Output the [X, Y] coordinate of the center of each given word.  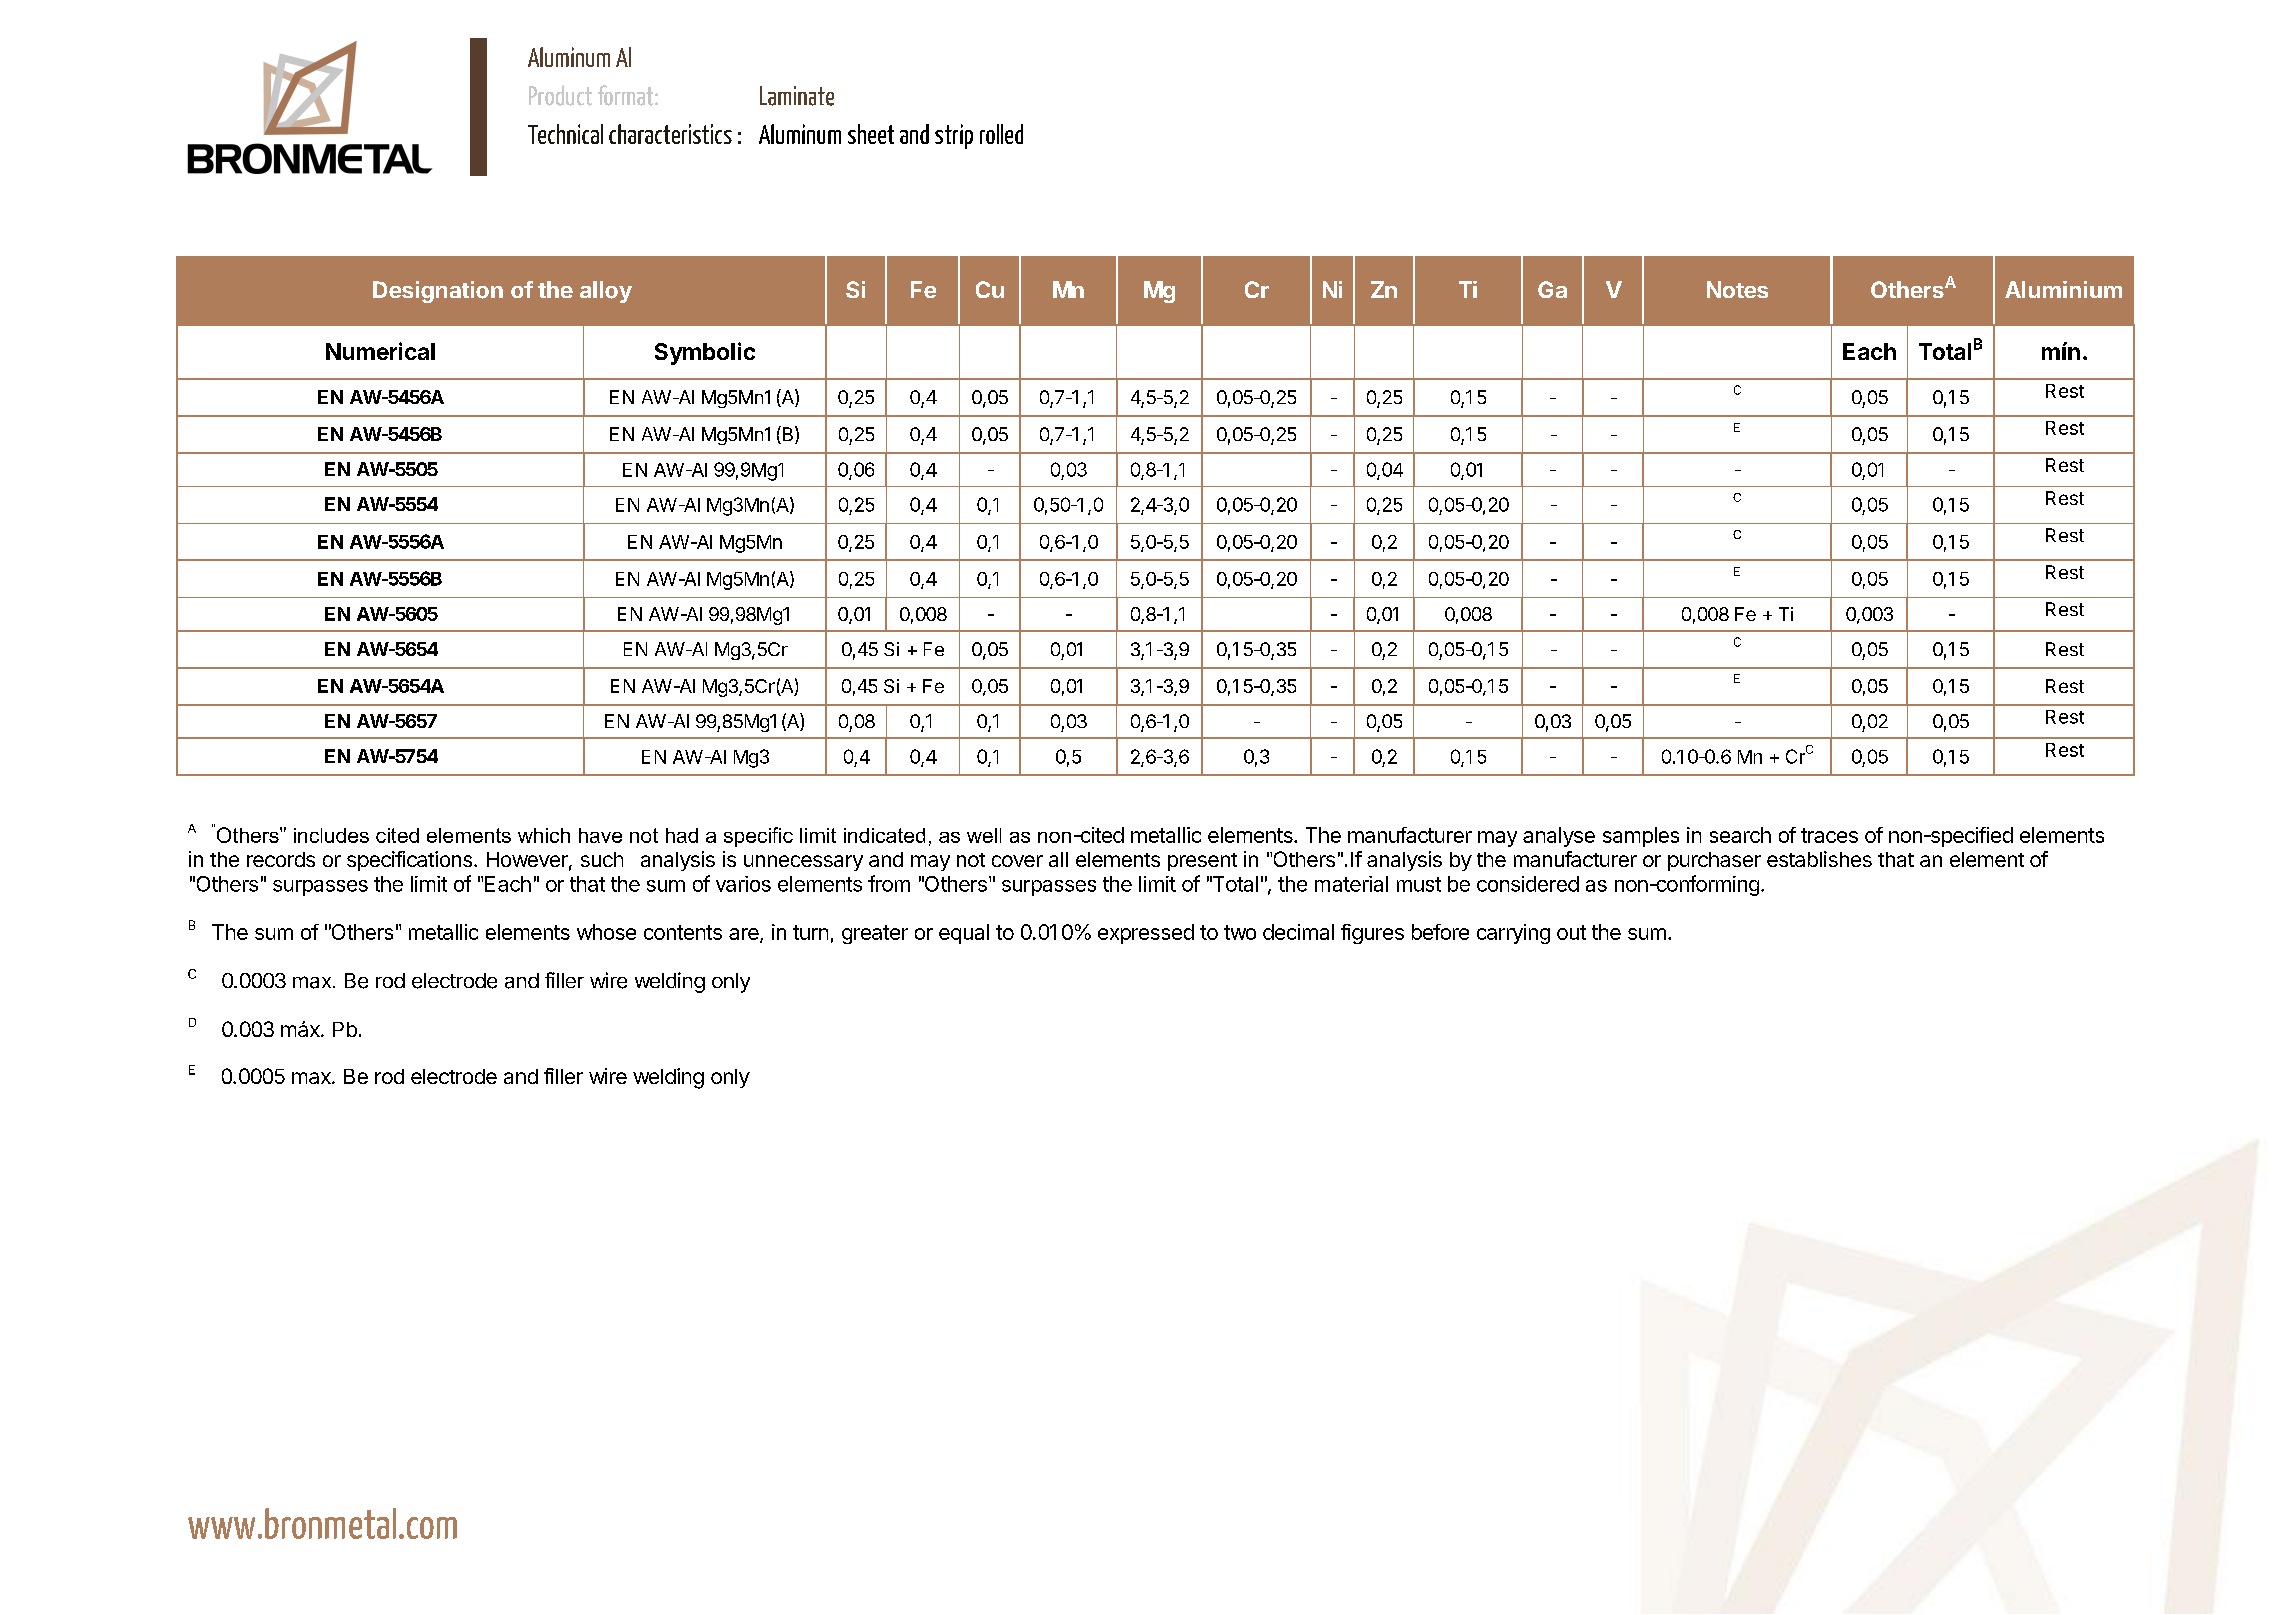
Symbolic [705, 353]
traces [1829, 835]
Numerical [380, 351]
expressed [1146, 934]
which [544, 835]
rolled [1001, 134]
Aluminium [2063, 289]
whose [606, 932]
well [984, 835]
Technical [565, 134]
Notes [1737, 289]
